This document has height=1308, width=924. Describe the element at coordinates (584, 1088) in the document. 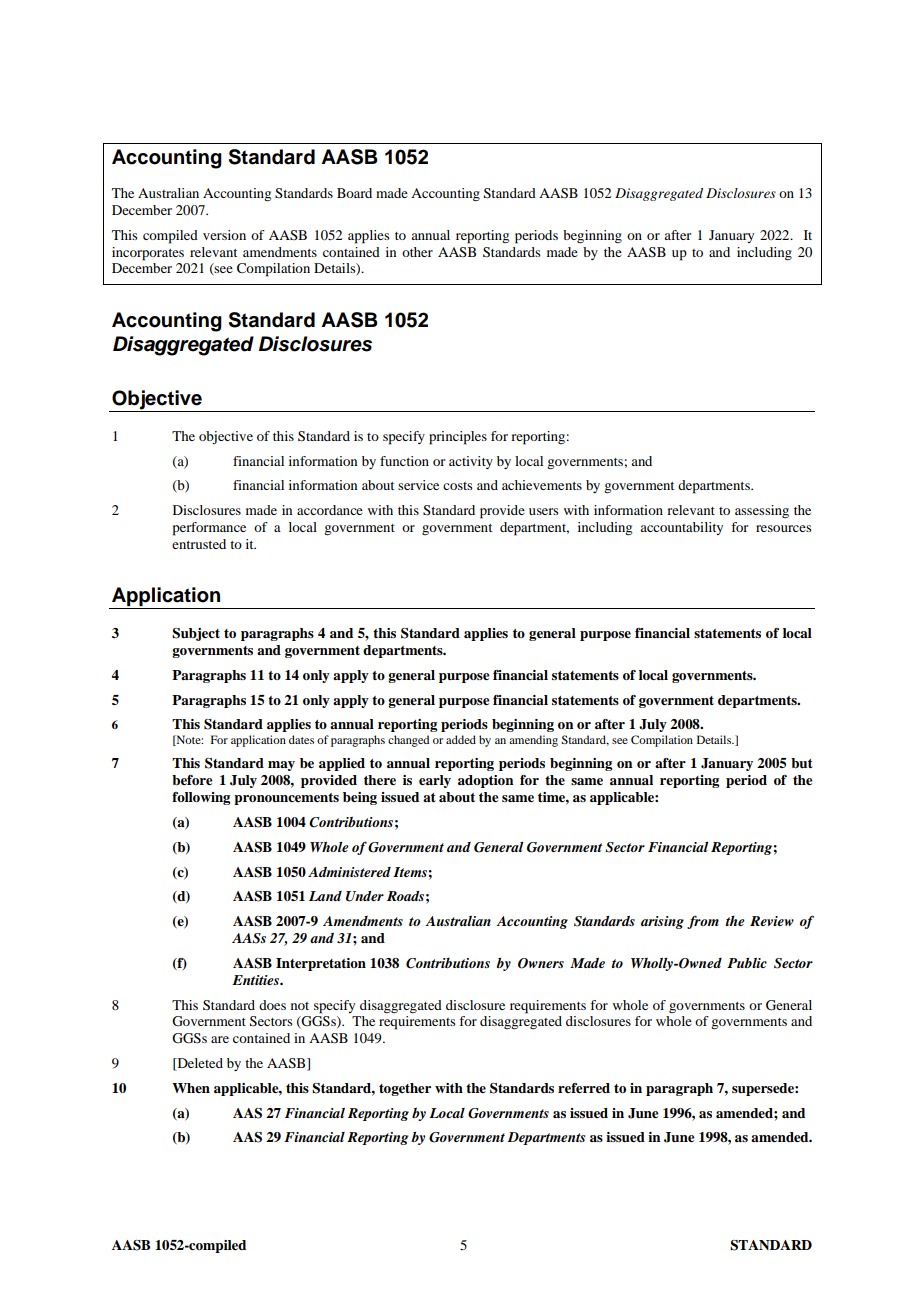

I see `referred` at that location.
